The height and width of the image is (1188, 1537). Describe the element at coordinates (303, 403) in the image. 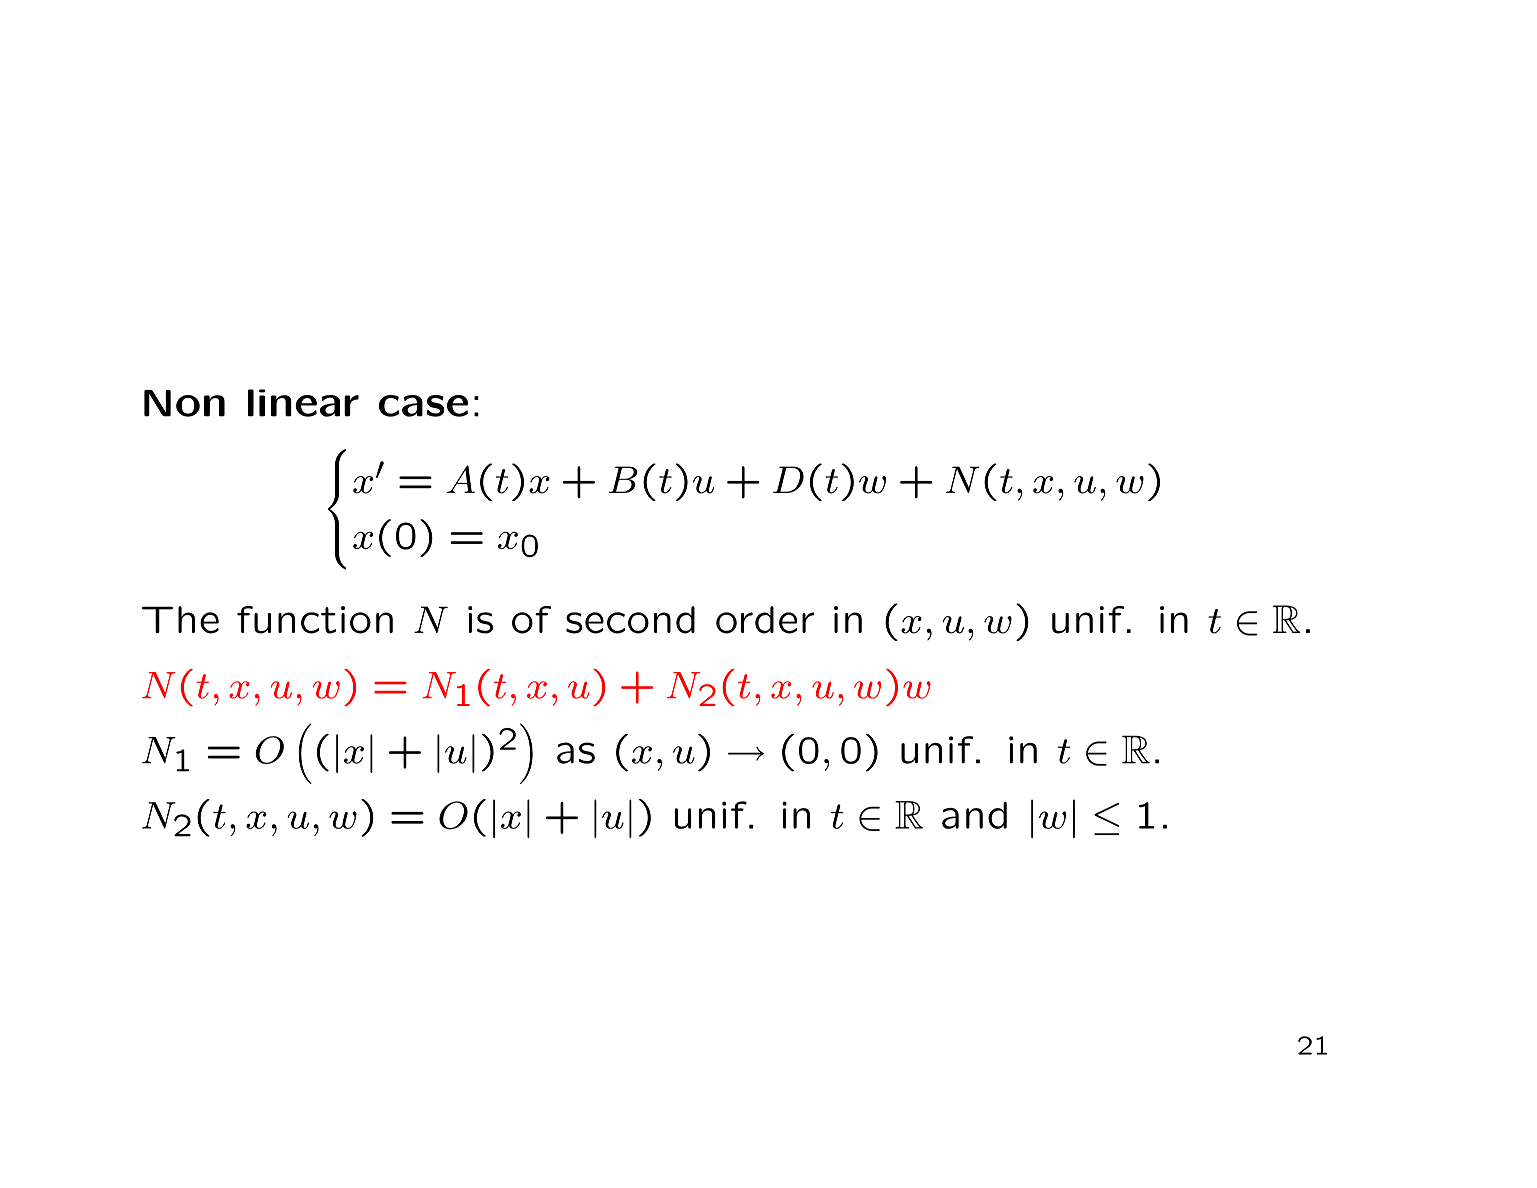

I see `linear` at that location.
